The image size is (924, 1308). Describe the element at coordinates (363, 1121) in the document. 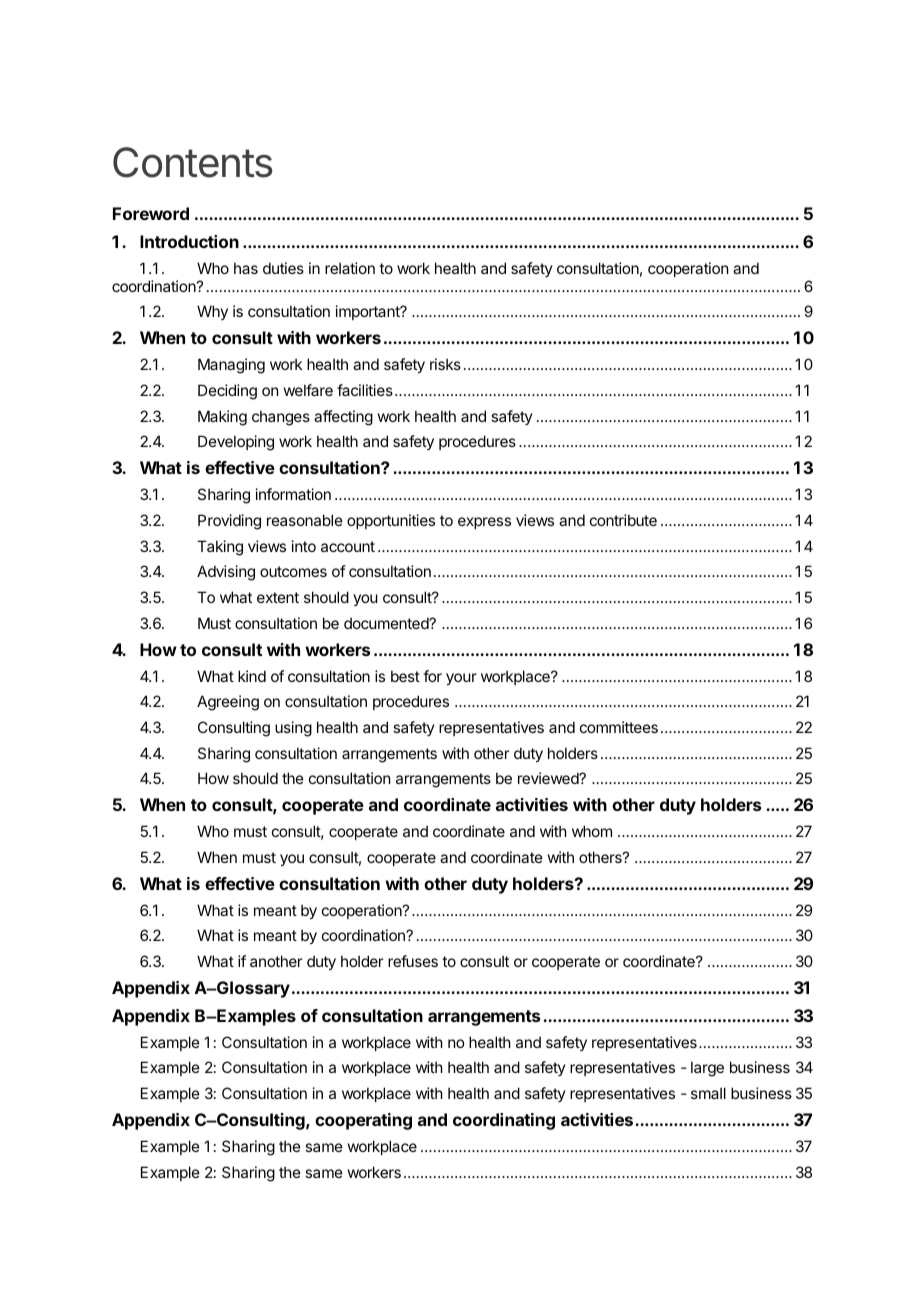

I see `cooperating` at that location.
